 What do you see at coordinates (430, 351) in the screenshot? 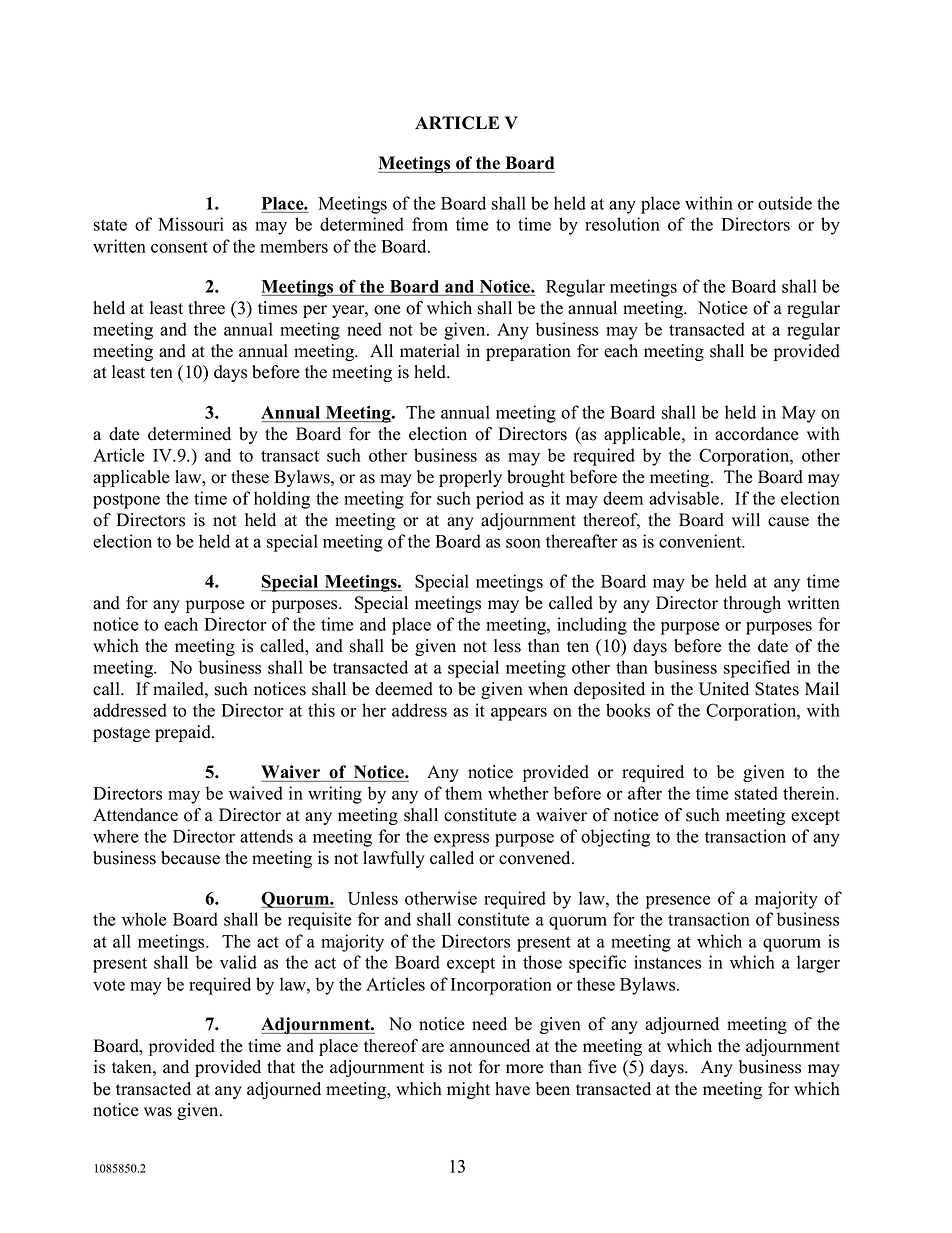
I see `material` at bounding box center [430, 351].
